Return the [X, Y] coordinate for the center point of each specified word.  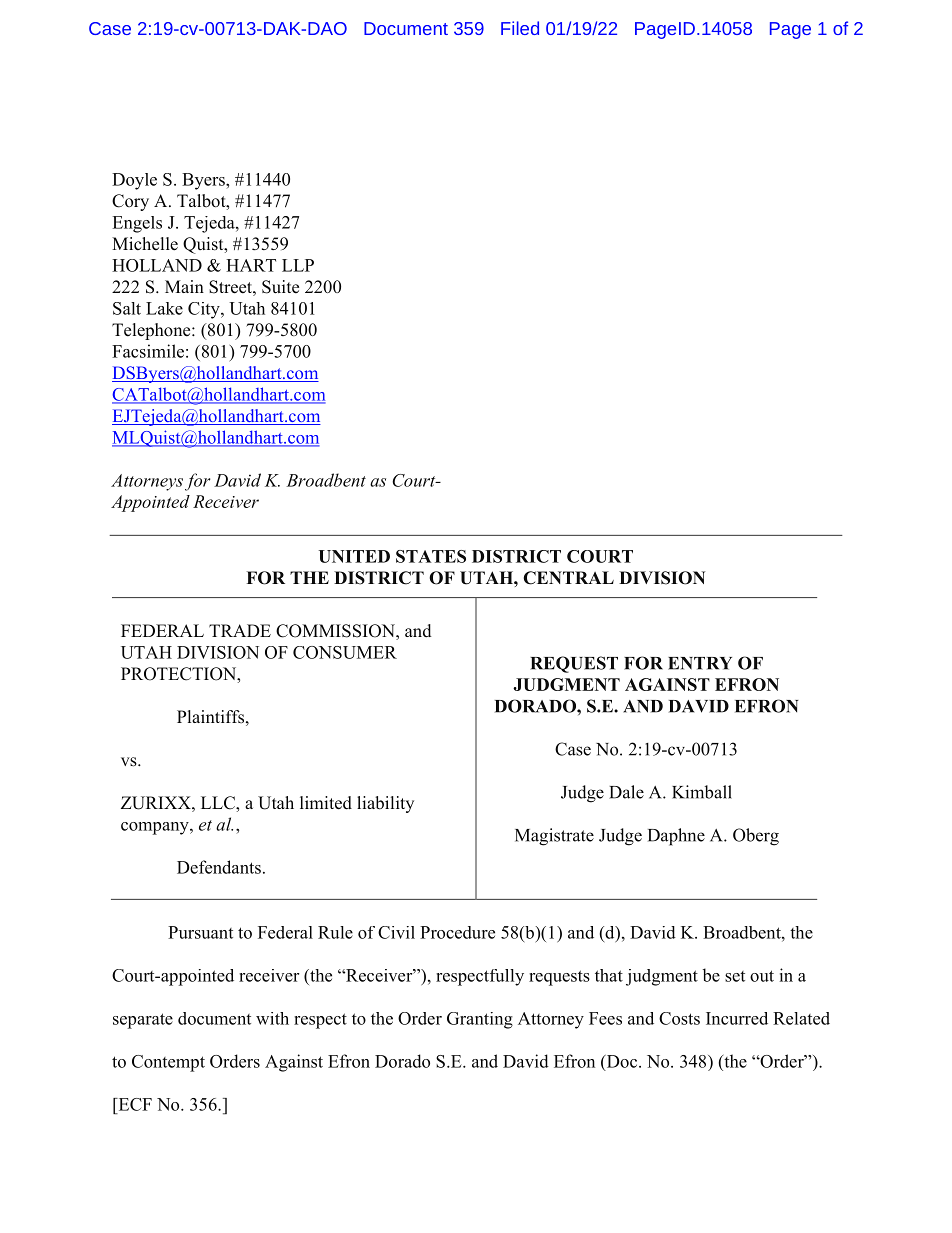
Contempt [168, 1063]
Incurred [737, 1018]
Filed [520, 28]
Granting [480, 1020]
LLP [298, 265]
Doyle [134, 181]
